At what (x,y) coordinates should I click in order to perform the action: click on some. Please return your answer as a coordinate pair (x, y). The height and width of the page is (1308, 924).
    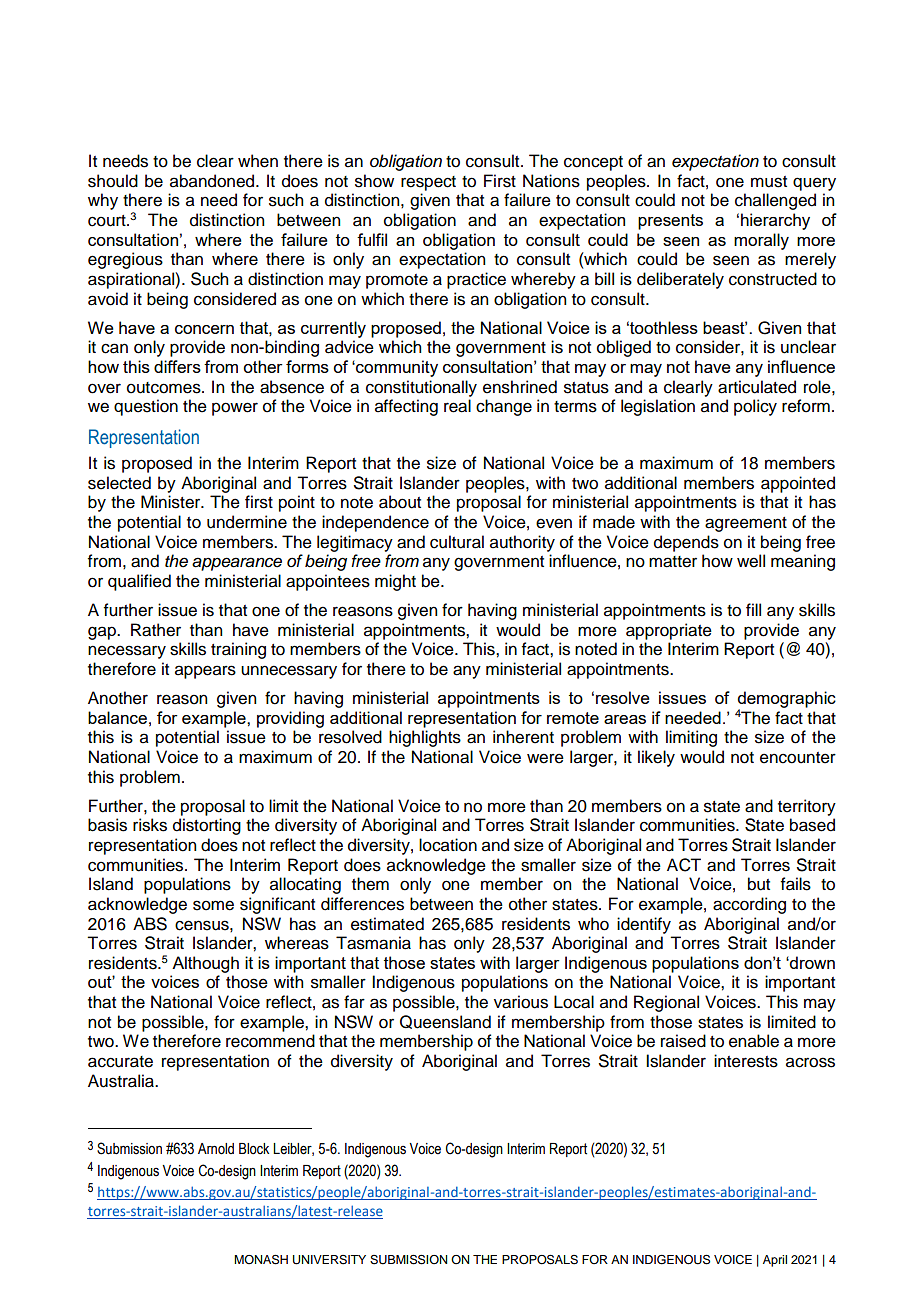
    Looking at the image, I should click on (213, 905).
